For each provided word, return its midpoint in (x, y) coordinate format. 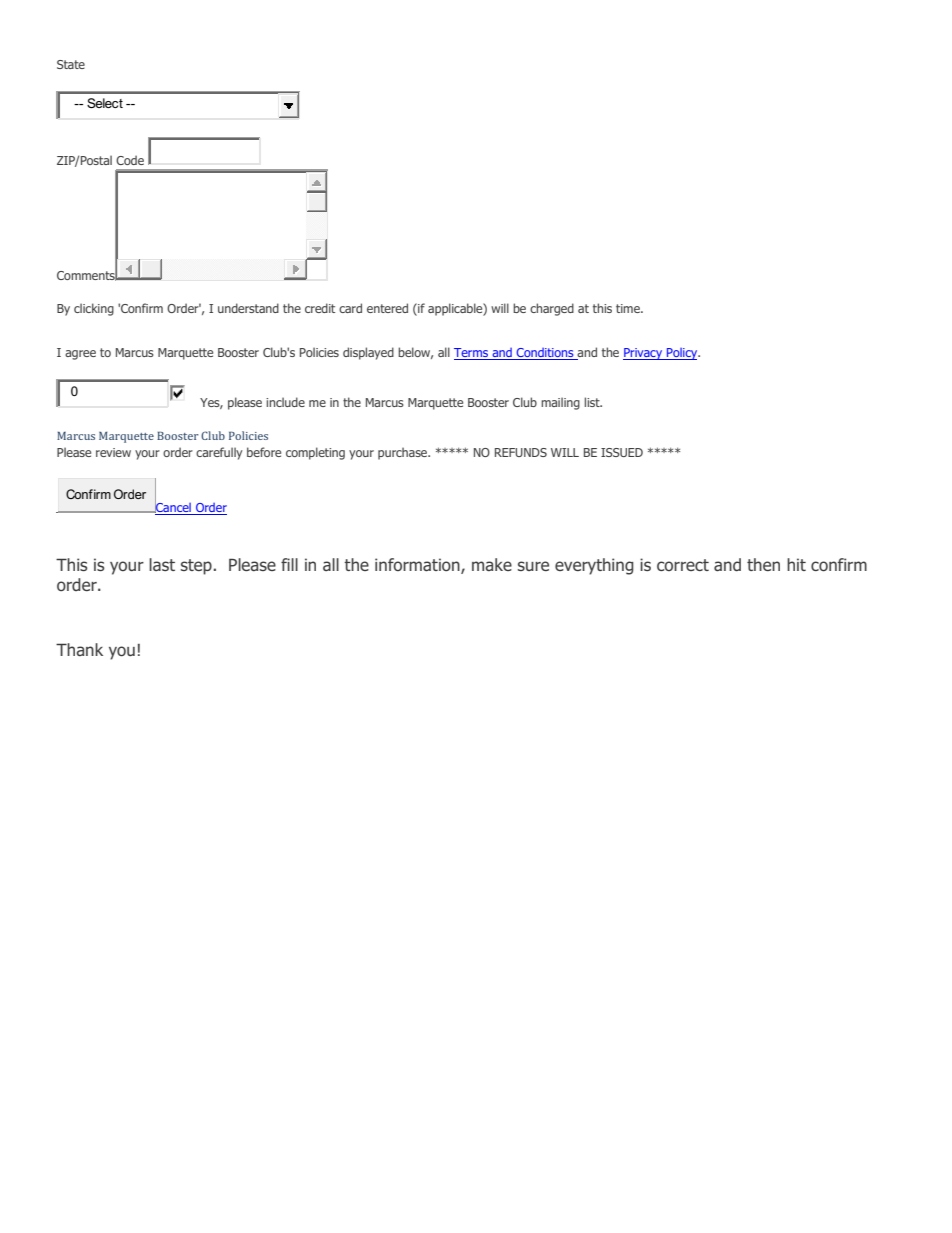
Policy (682, 354)
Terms (472, 354)
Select (105, 103)
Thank (79, 649)
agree (80, 355)
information (418, 565)
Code (130, 160)
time (629, 308)
